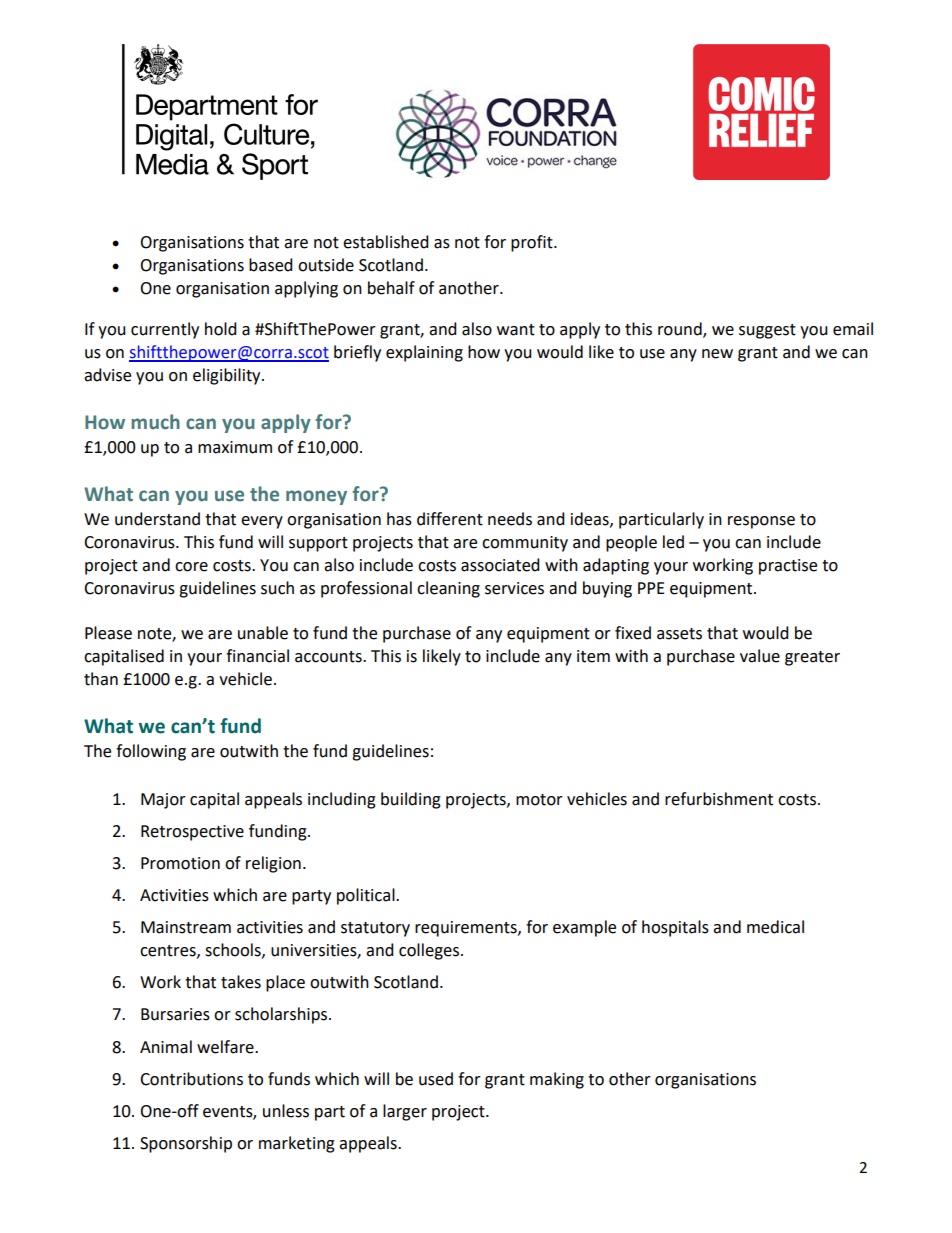 Image resolution: width=952 pixels, height=1233 pixels. I want to click on profit, so click(533, 243).
